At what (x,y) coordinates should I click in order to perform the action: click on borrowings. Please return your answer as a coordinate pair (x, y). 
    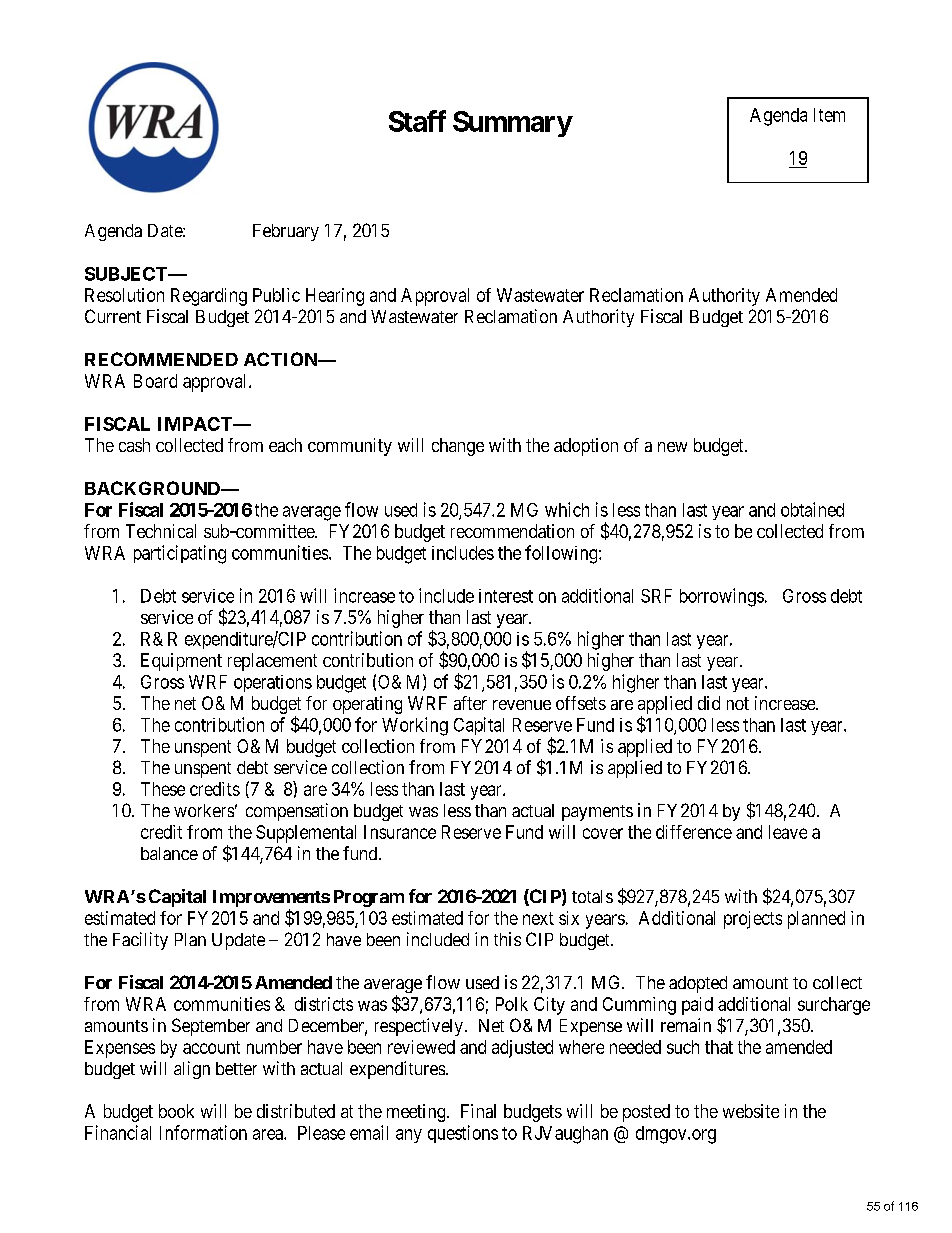
    Looking at the image, I should click on (722, 597).
